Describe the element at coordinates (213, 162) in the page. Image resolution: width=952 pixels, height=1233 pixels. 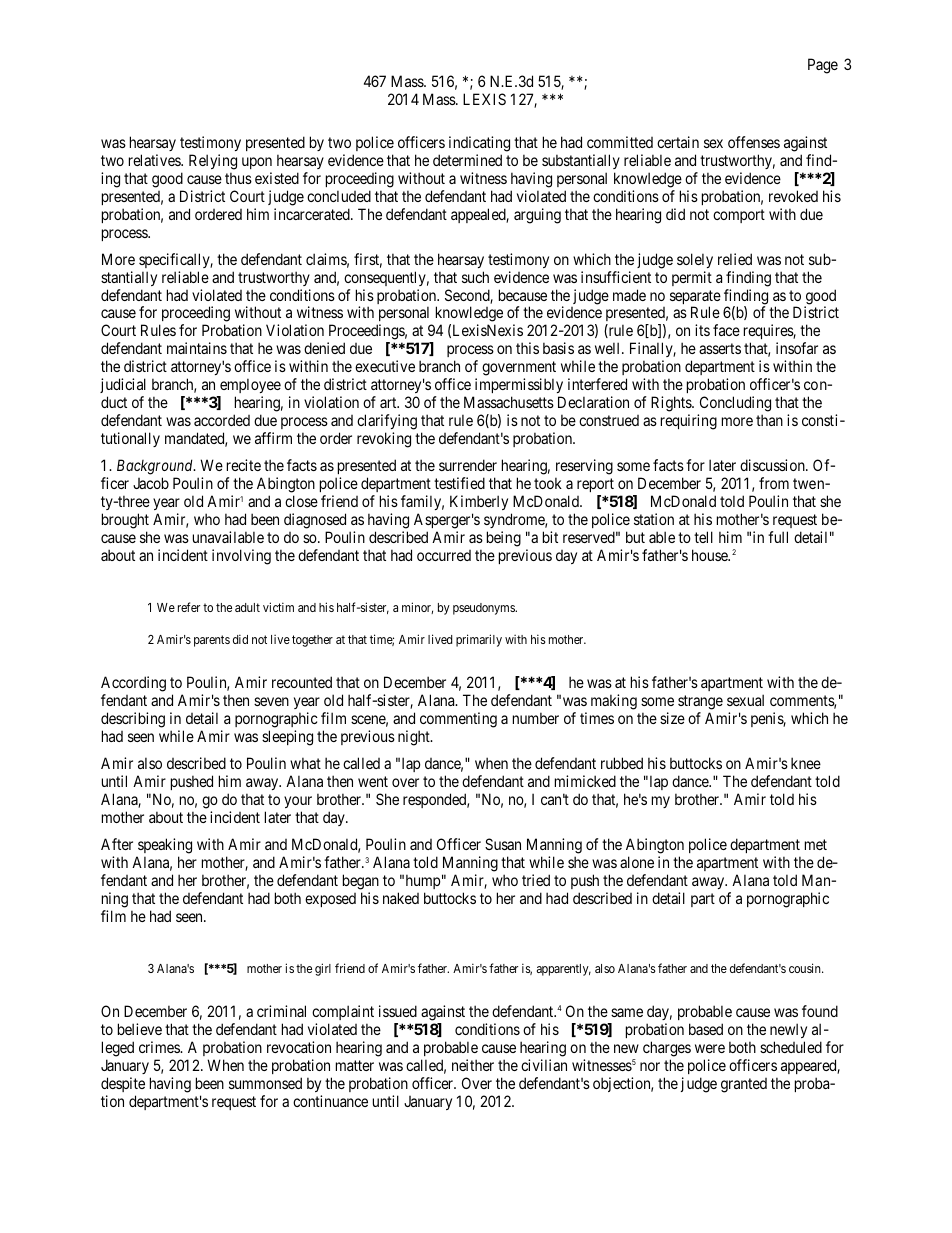
I see `Relying` at that location.
